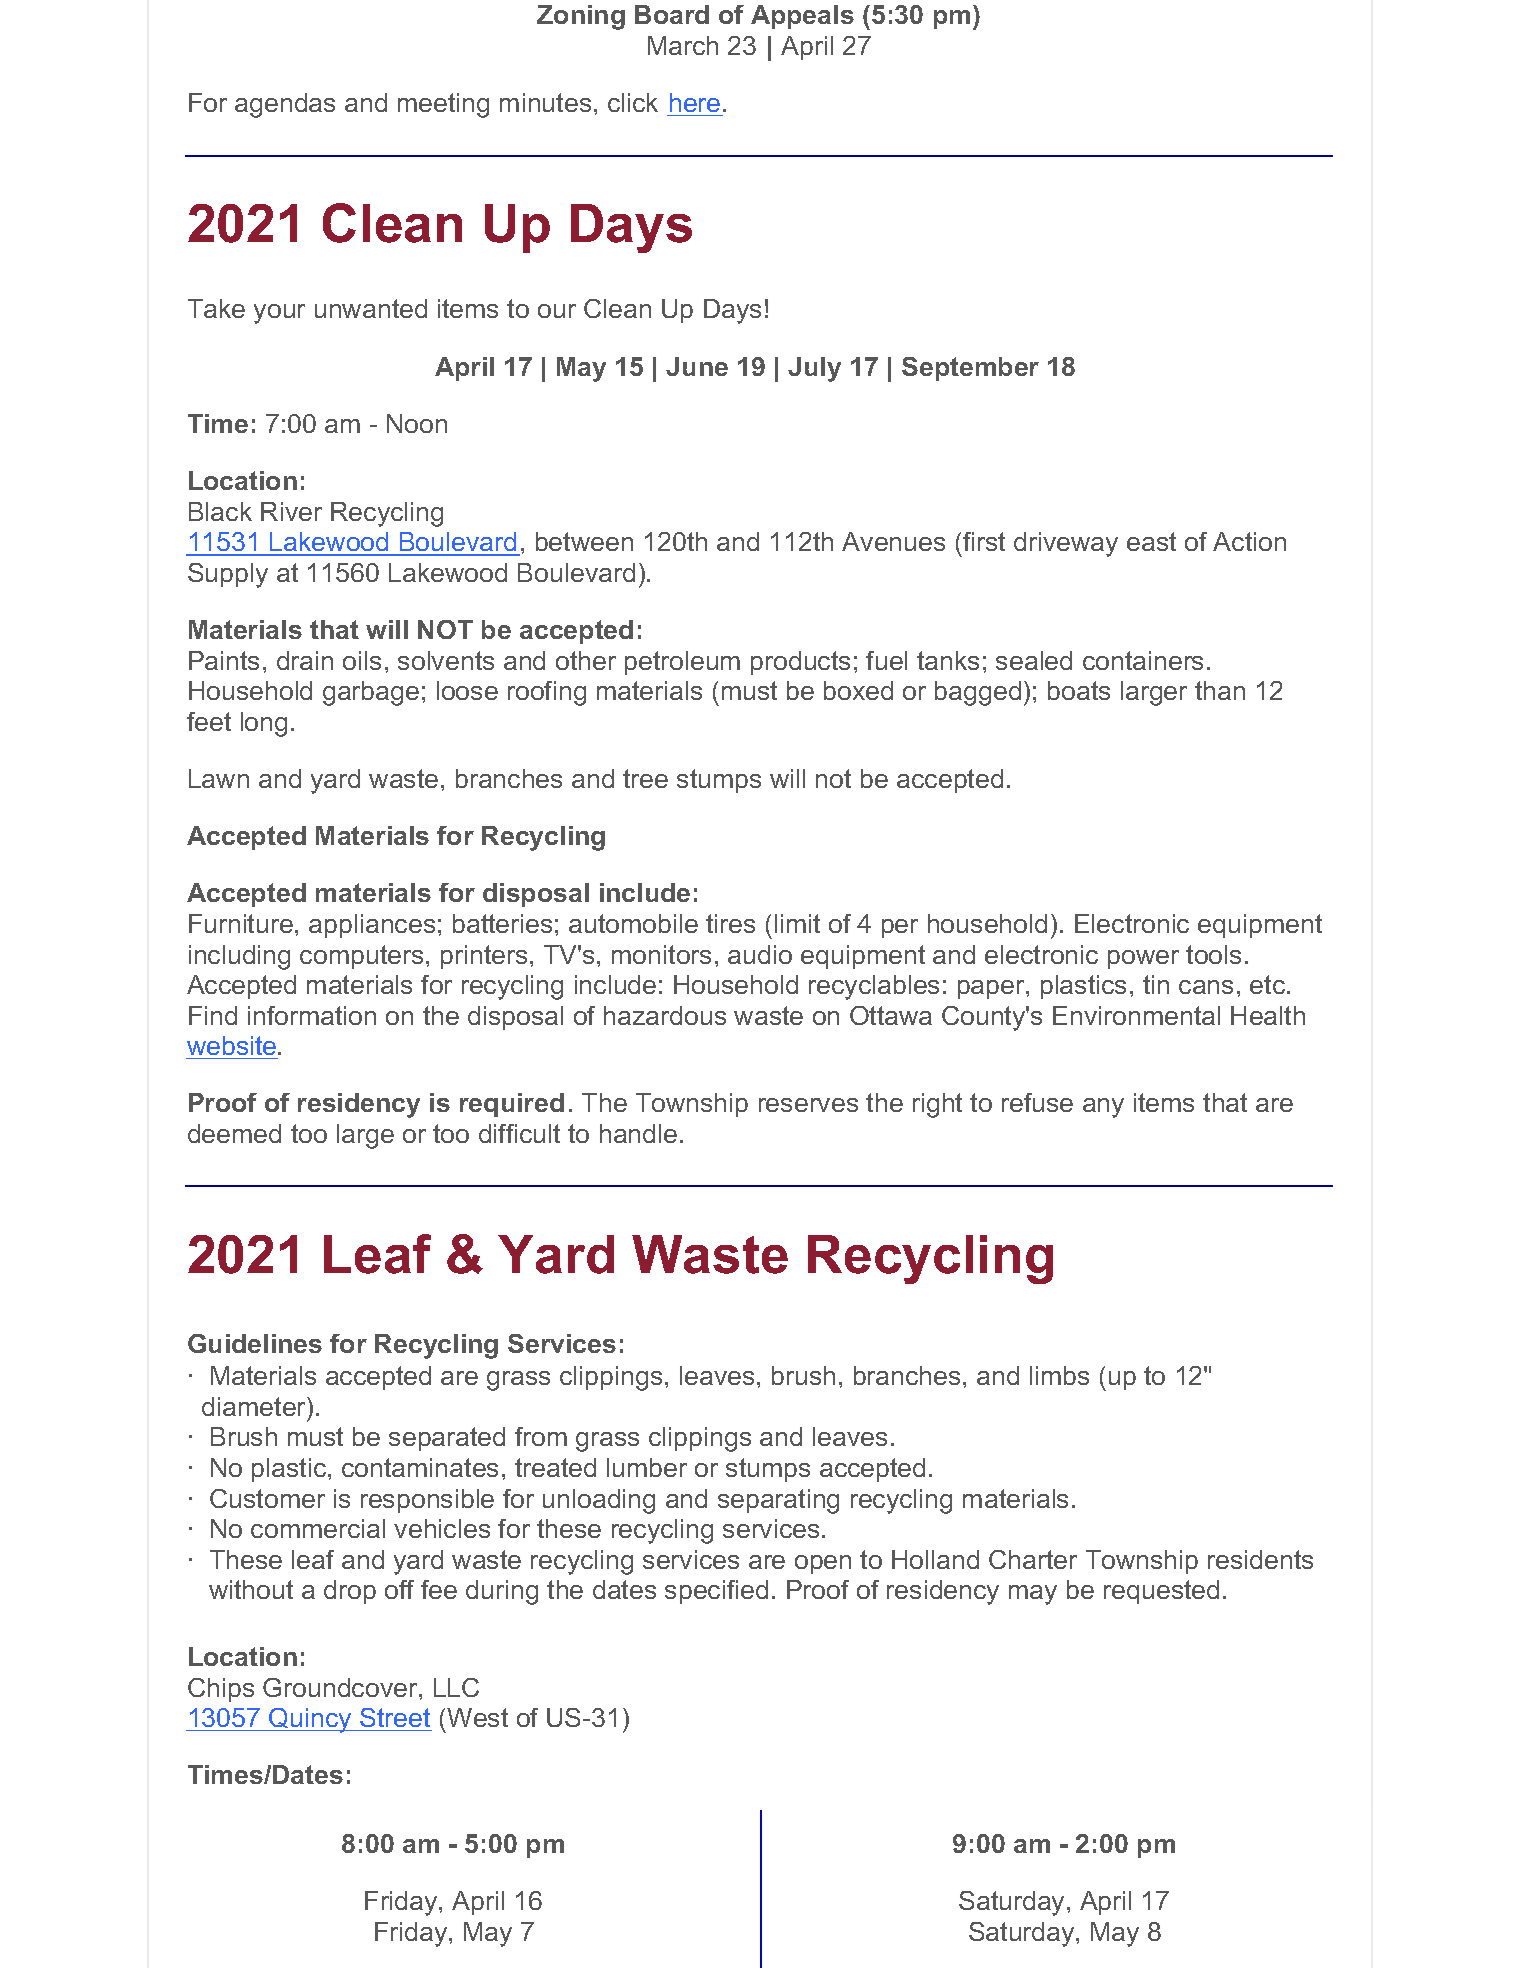  I want to click on agendas, so click(285, 105).
